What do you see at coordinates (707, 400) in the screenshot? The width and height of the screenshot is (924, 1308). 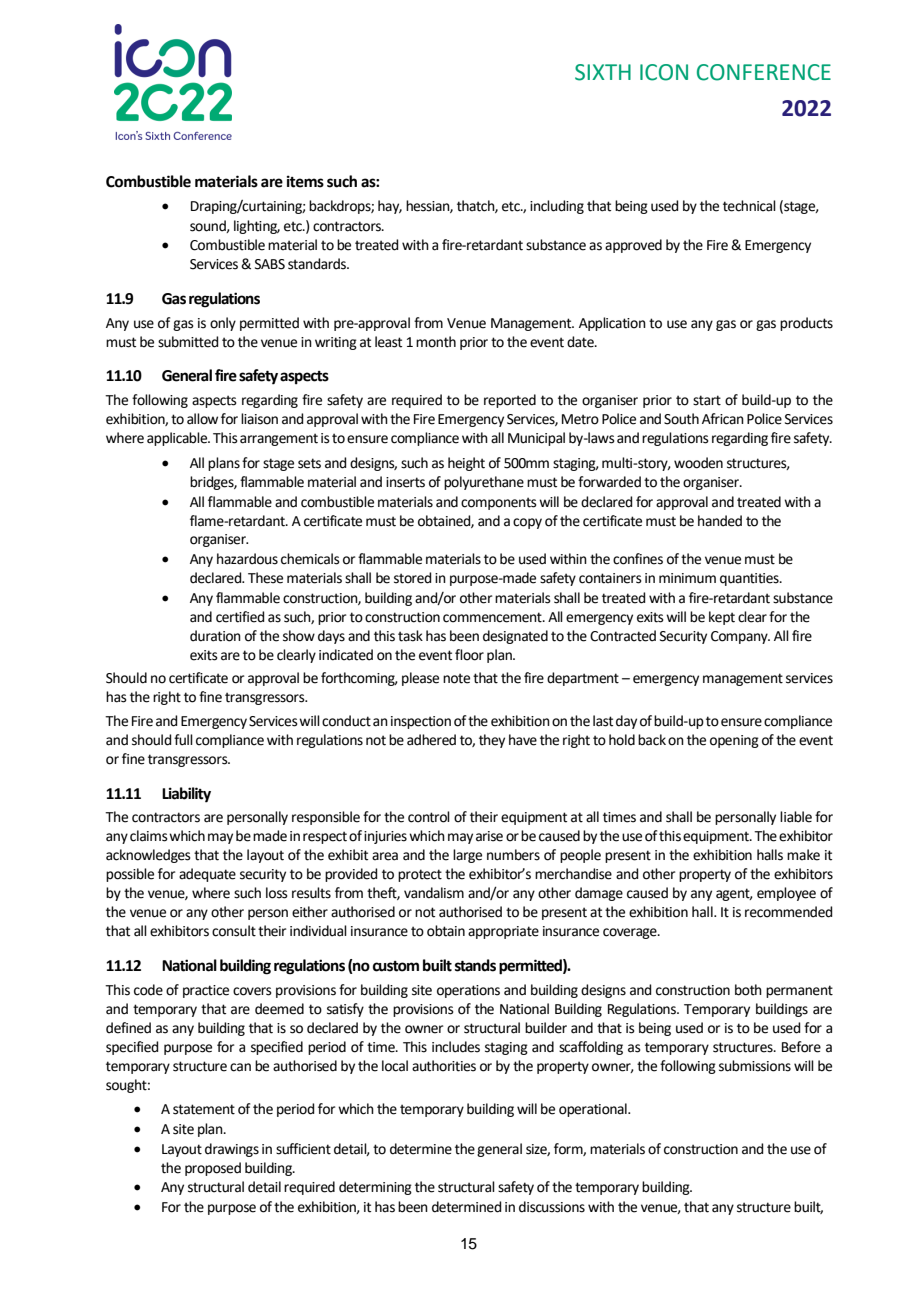 I see `start` at bounding box center [707, 400].
